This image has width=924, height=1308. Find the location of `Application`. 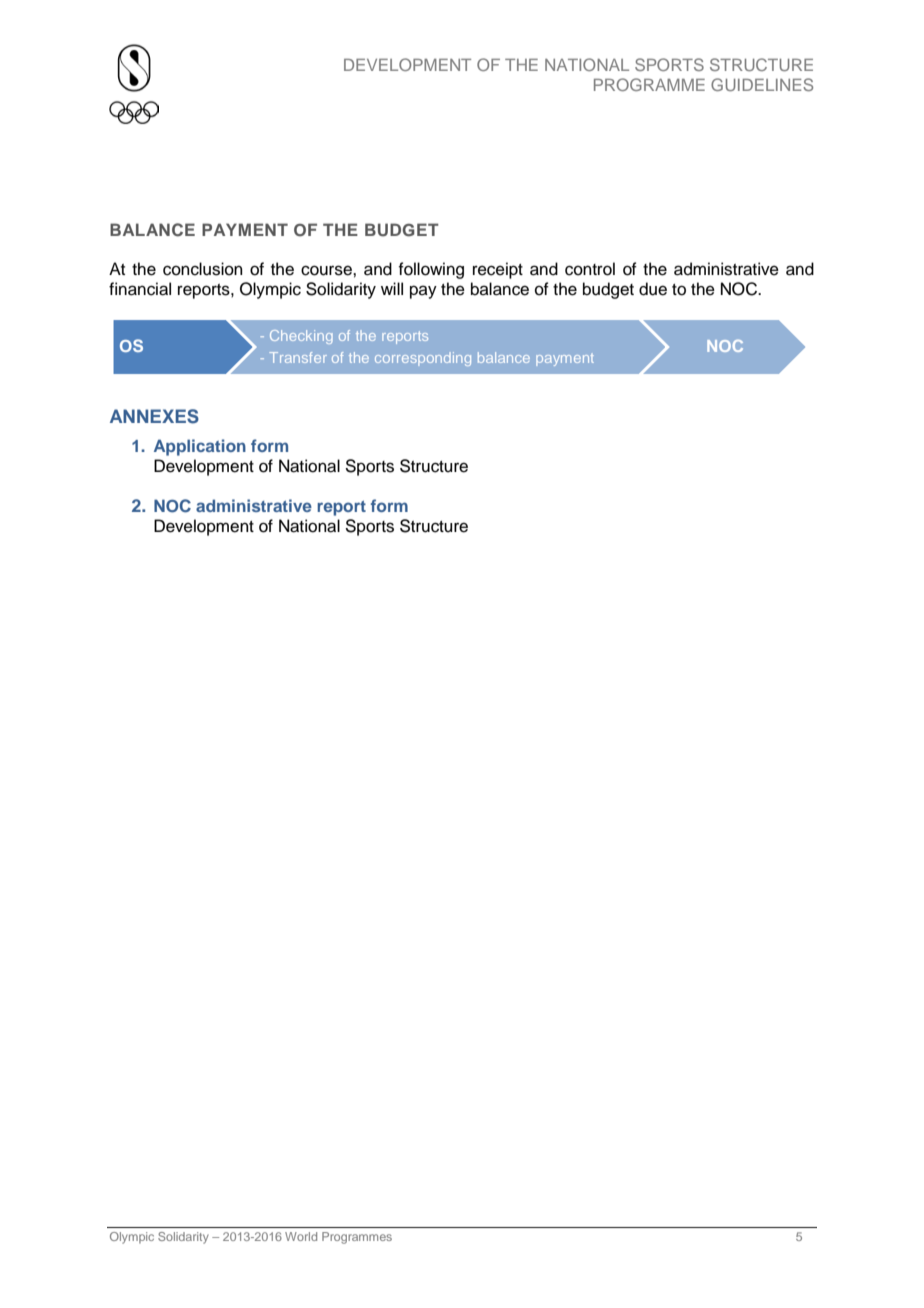

Application is located at coordinates (200, 447).
